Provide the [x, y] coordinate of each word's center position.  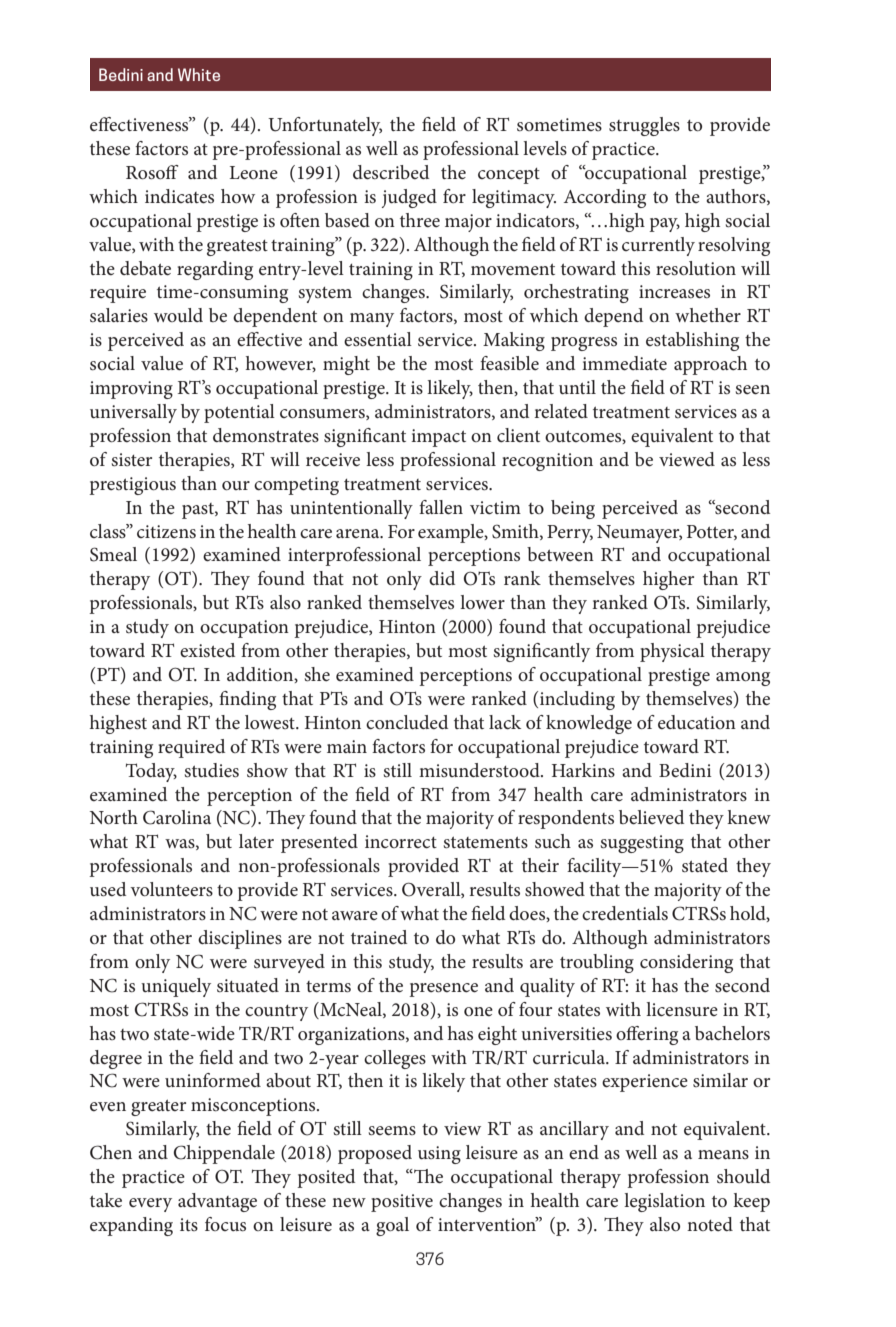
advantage [217, 1202]
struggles [644, 126]
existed [207, 650]
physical [672, 652]
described [391, 172]
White [199, 74]
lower [482, 602]
